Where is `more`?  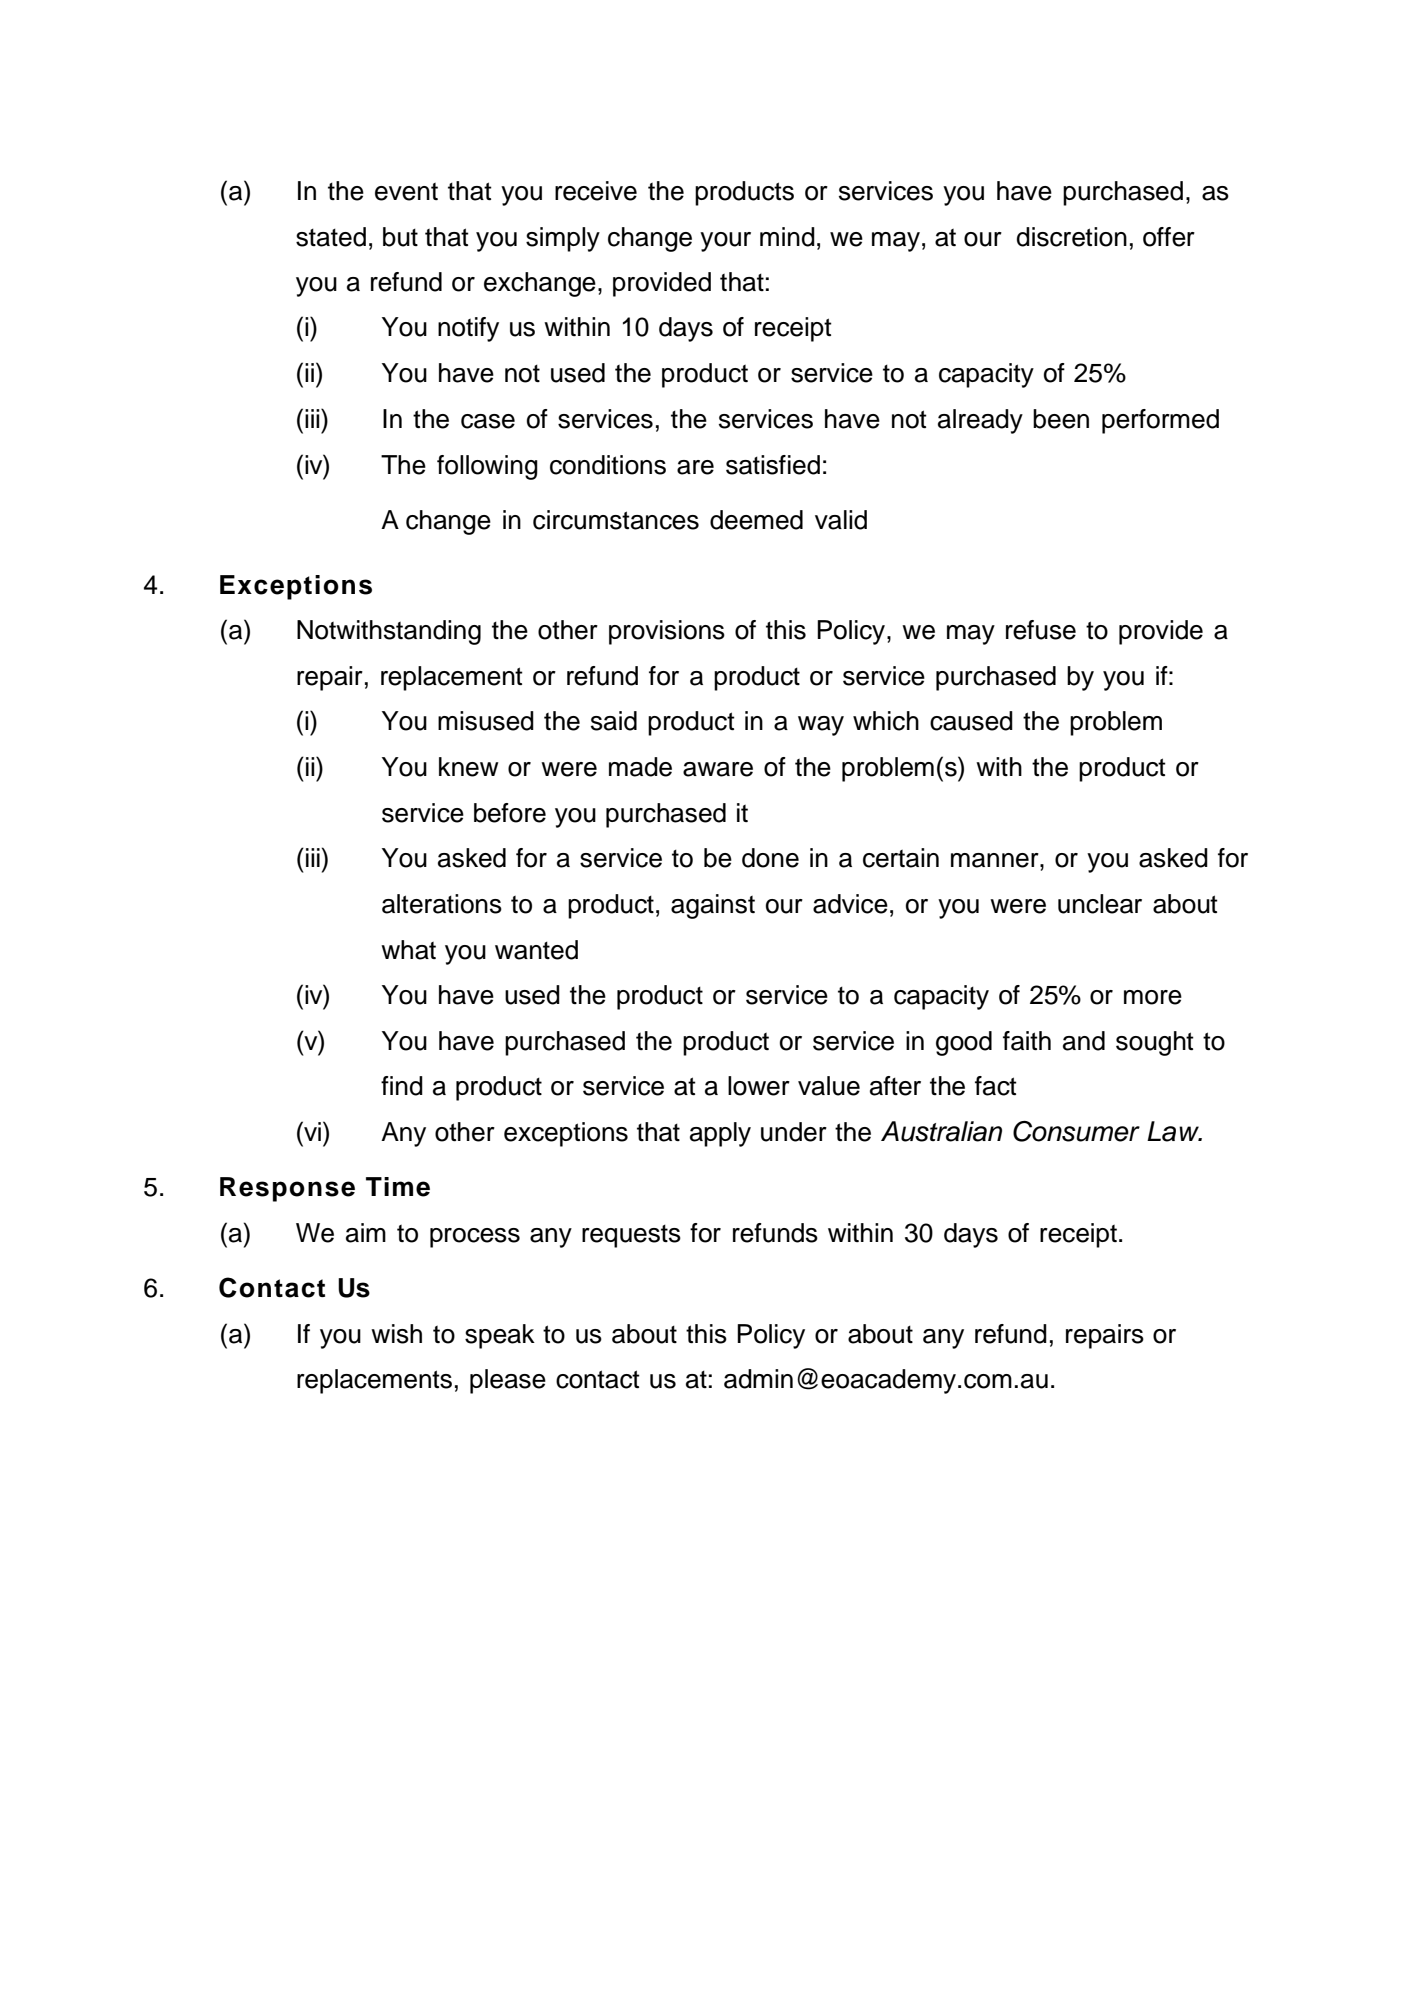
more is located at coordinates (1153, 997).
